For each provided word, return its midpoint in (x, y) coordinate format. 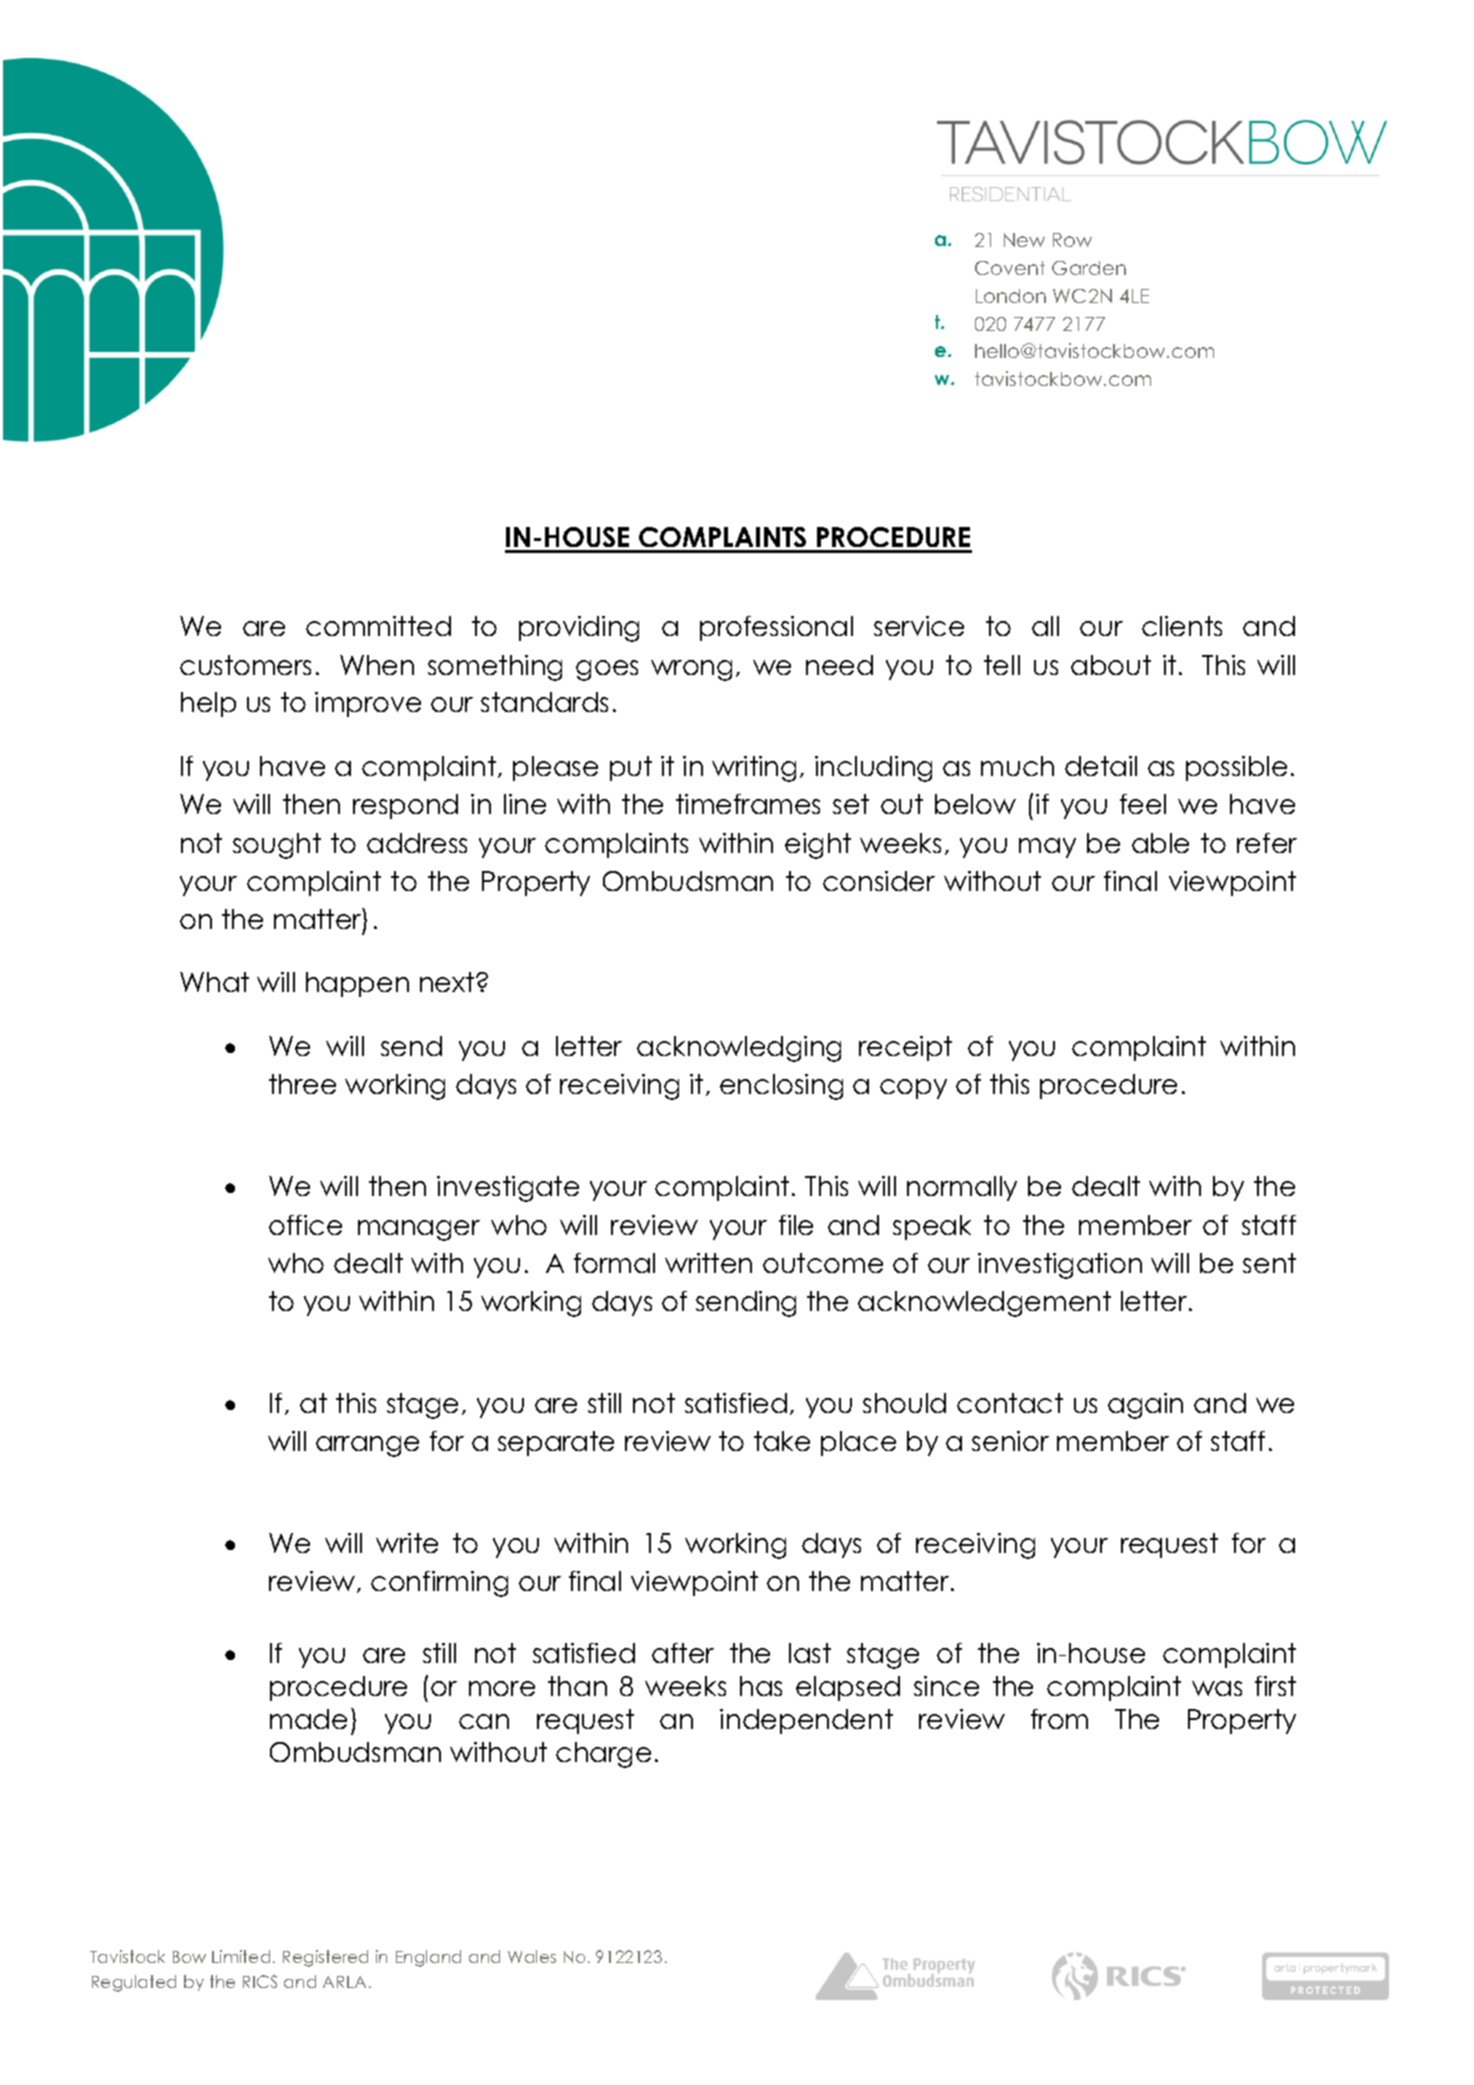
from (1059, 1719)
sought (277, 846)
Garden (1089, 268)
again (1145, 1406)
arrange (367, 1446)
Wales (532, 1956)
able (1160, 843)
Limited (241, 1956)
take (782, 1441)
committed (378, 626)
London (1011, 296)
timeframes (748, 804)
